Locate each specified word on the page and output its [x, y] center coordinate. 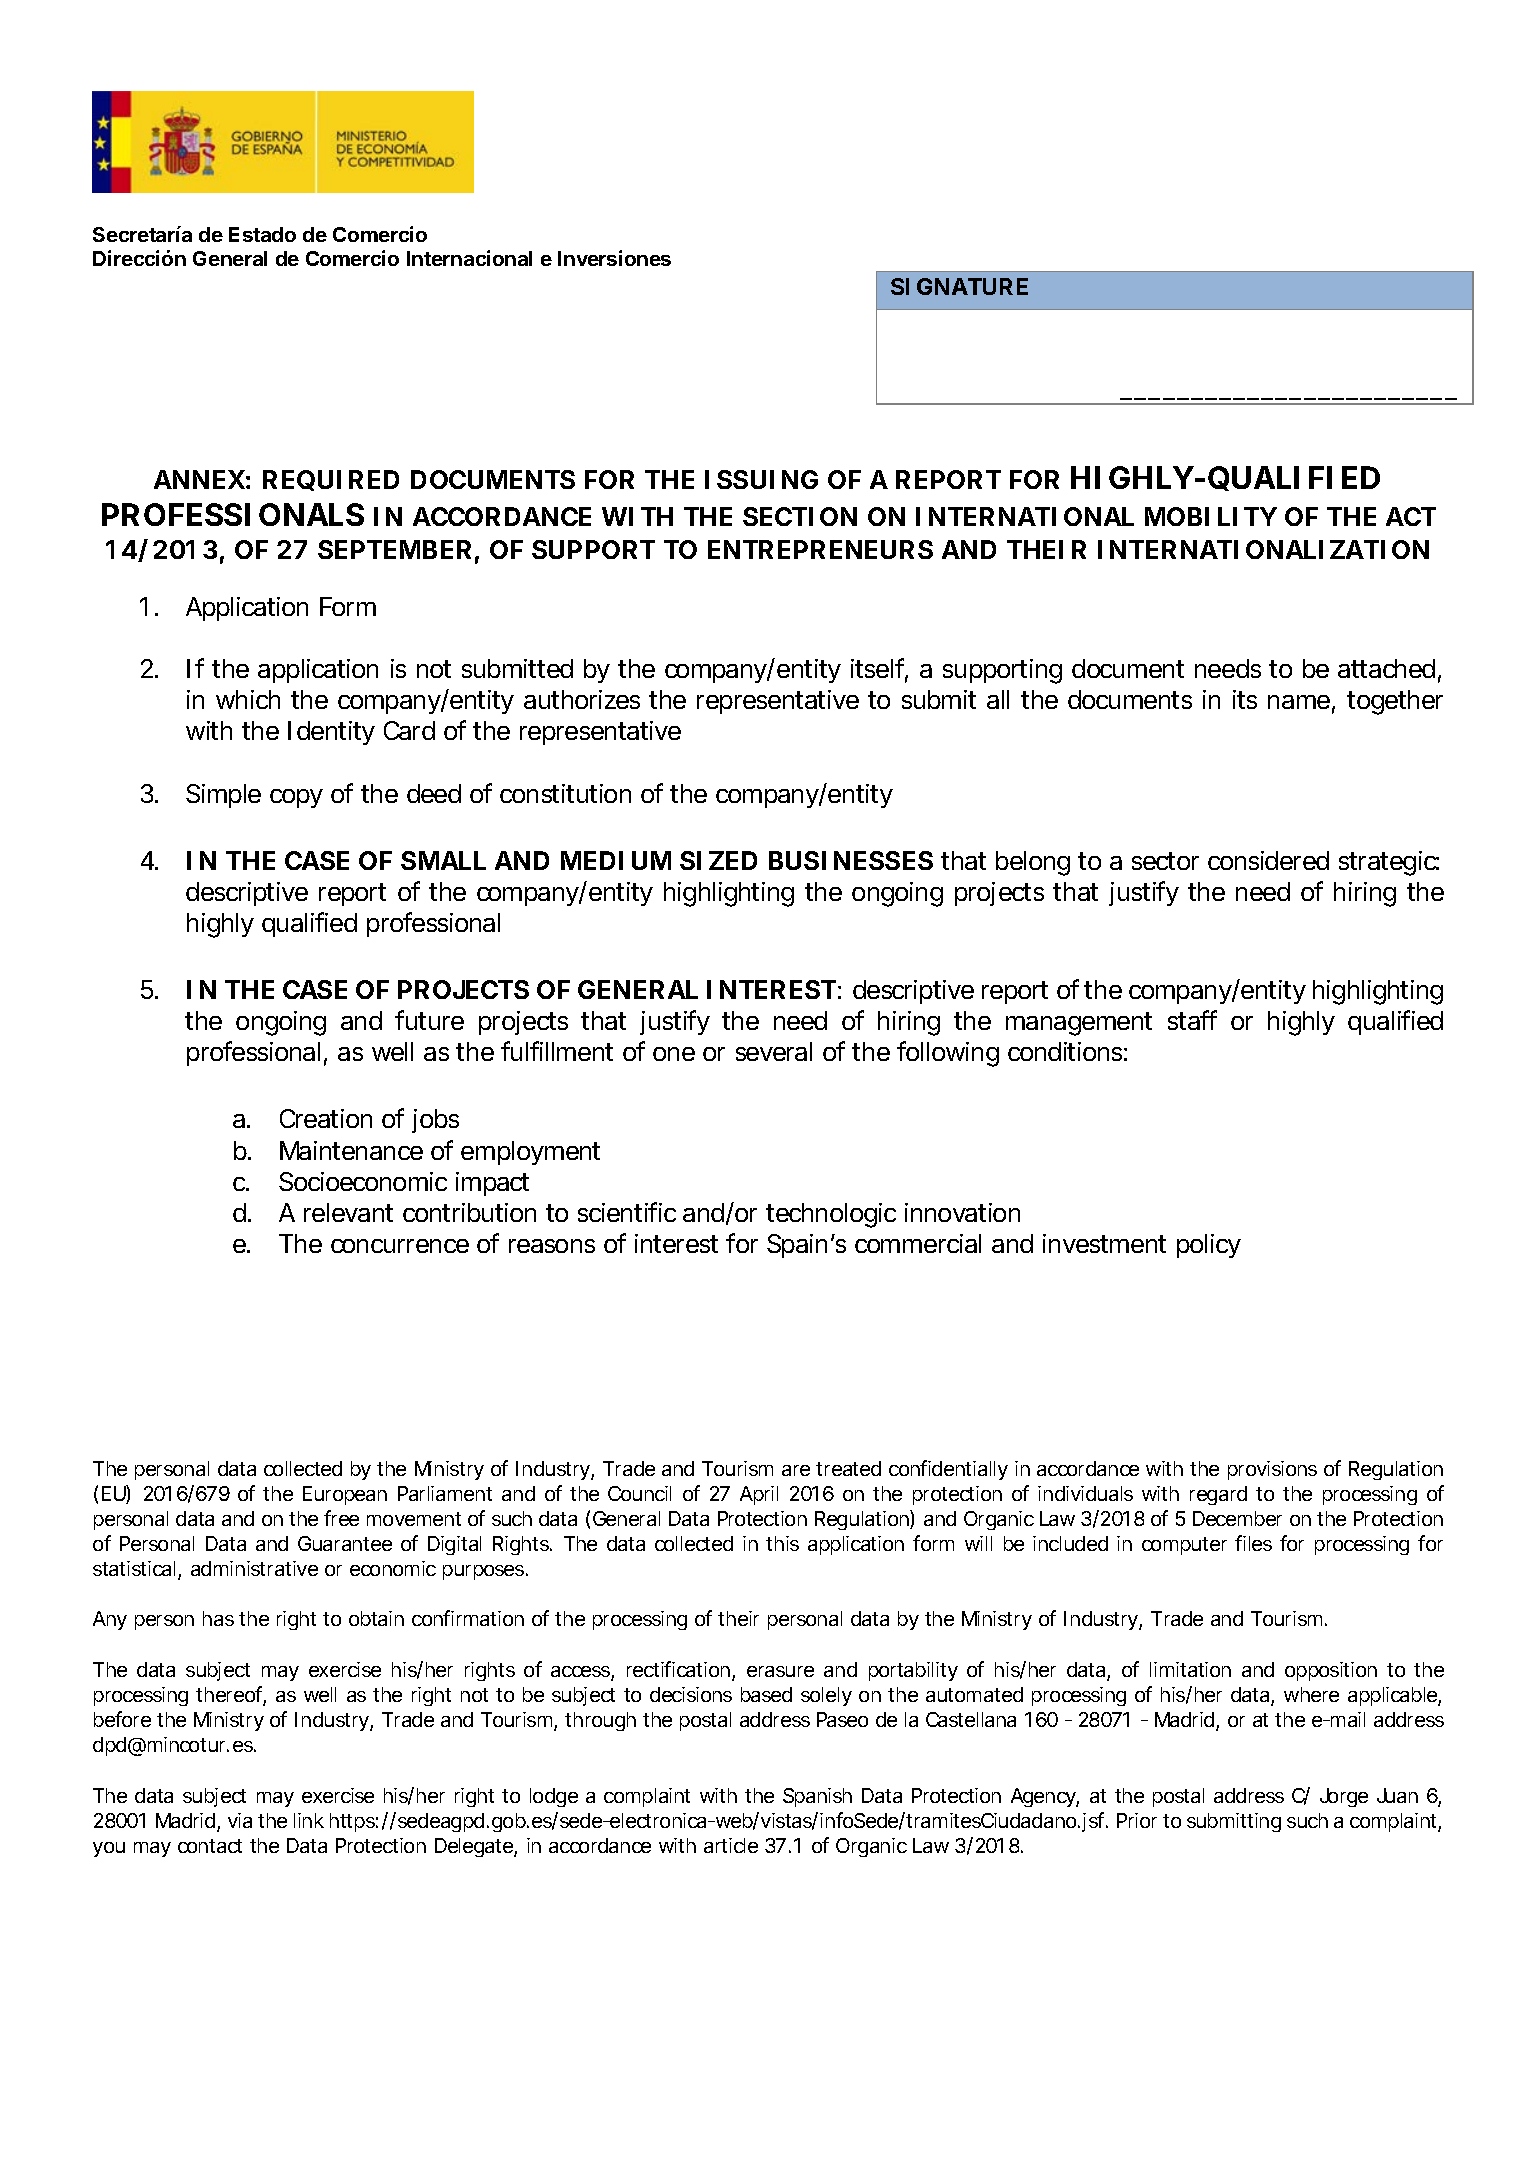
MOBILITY [1210, 516]
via [240, 1820]
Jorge [1344, 1797]
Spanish [817, 1797]
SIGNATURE [959, 286]
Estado [262, 234]
